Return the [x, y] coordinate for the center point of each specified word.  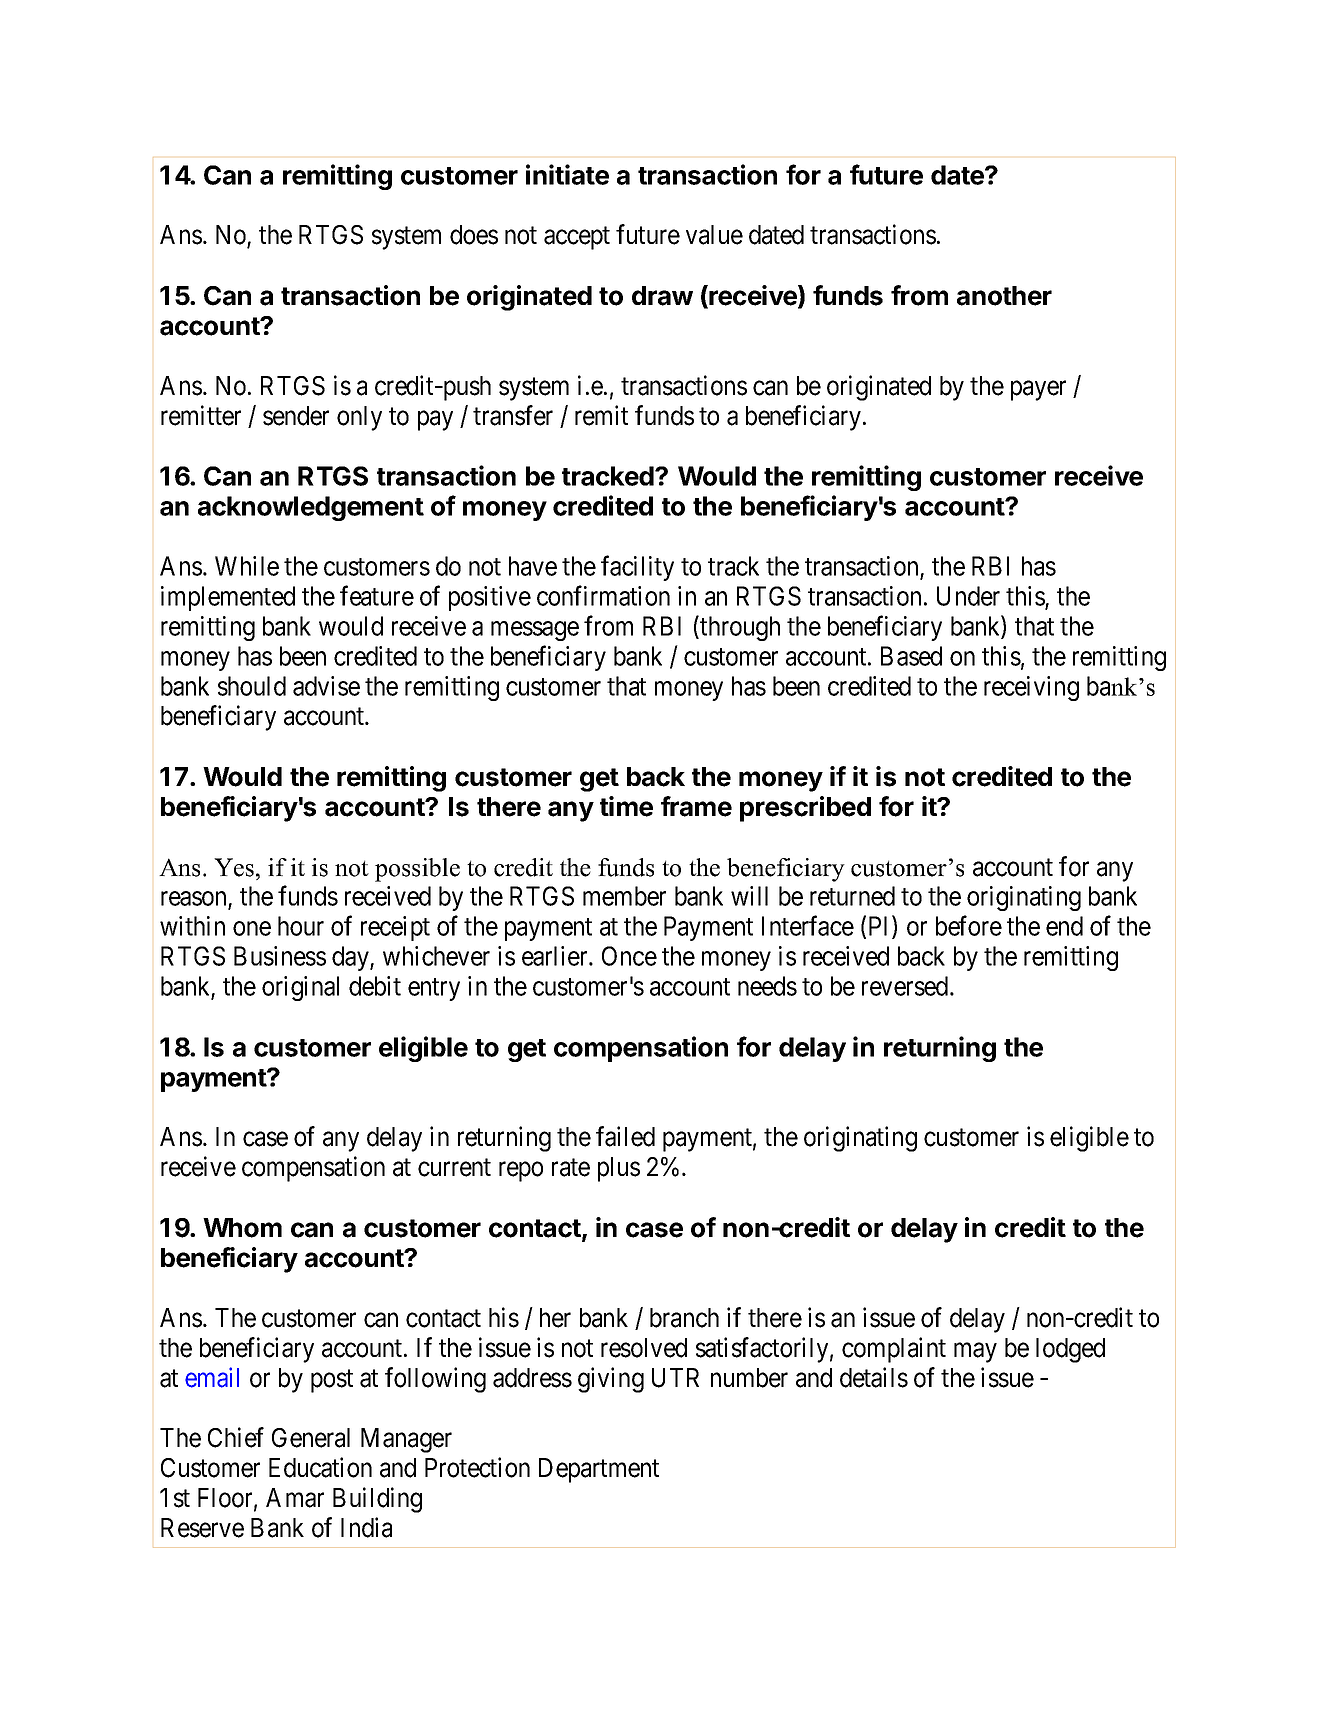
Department [599, 1470]
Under [968, 596]
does [474, 235]
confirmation [603, 595]
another [1004, 296]
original [300, 988]
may [975, 1353]
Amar [295, 1498]
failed [625, 1136]
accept [577, 238]
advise [326, 686]
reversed [906, 986]
